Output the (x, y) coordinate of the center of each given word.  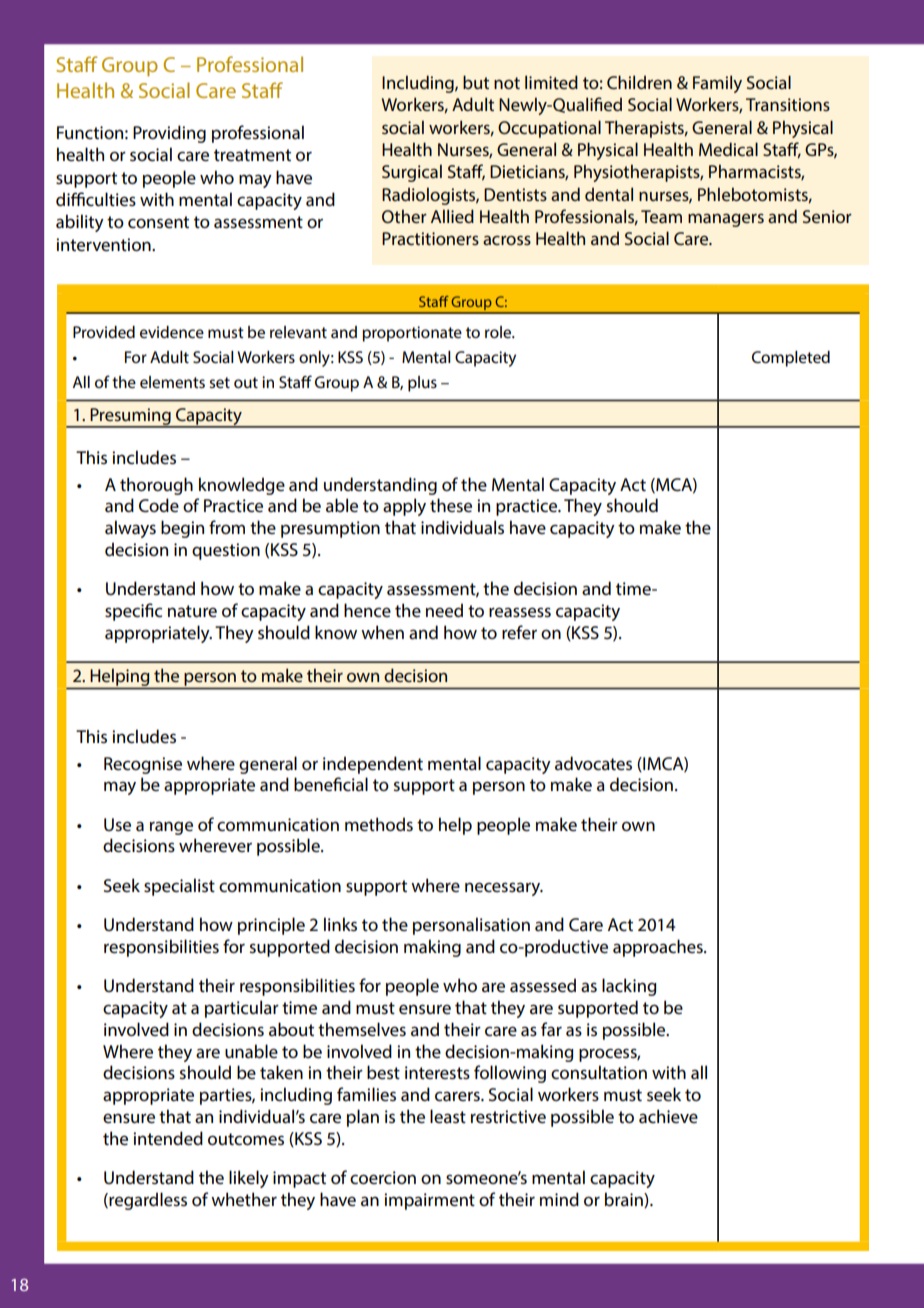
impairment (429, 1201)
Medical (728, 149)
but (476, 82)
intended (168, 1138)
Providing (169, 134)
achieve (668, 1116)
